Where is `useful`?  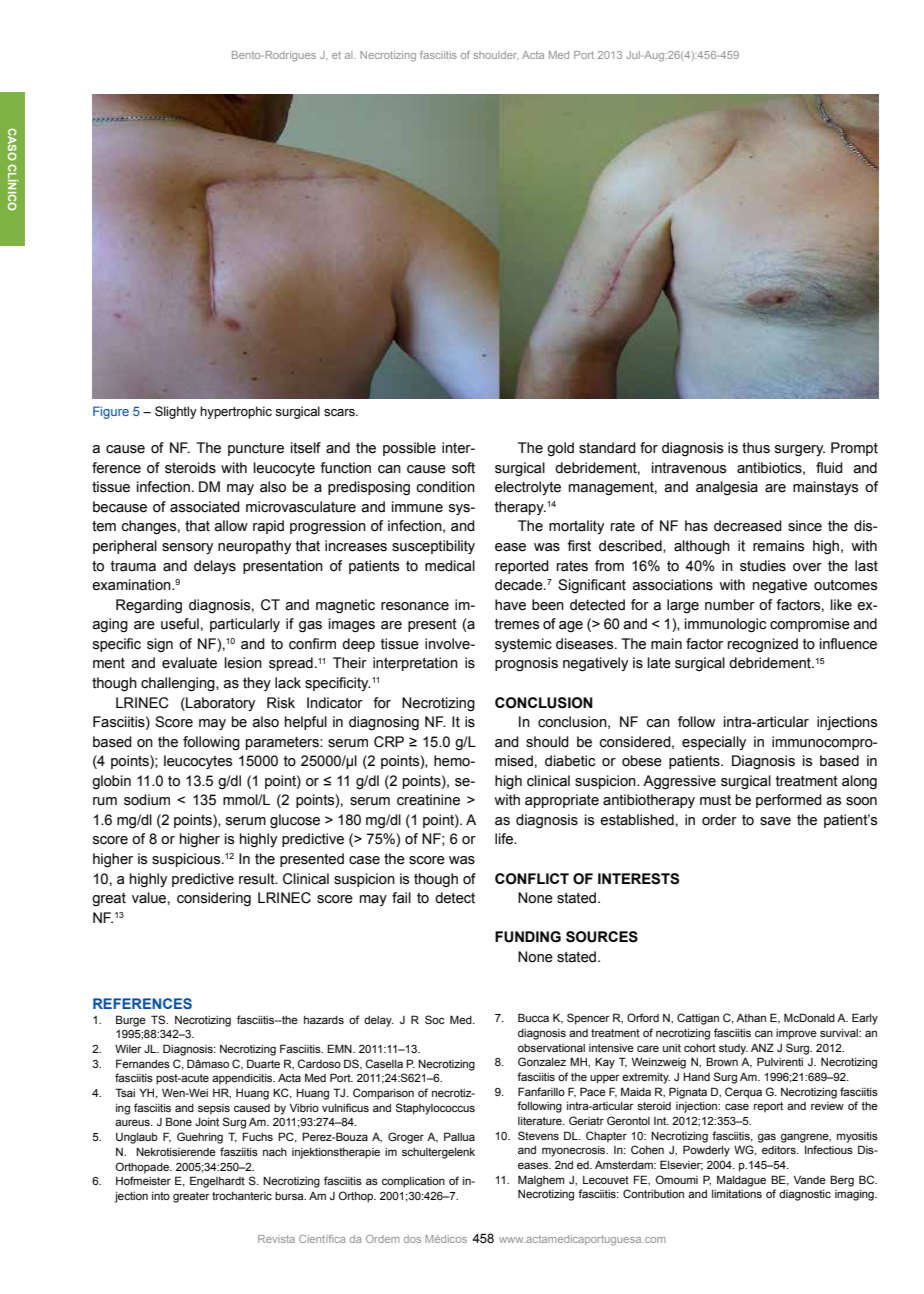
useful is located at coordinates (180, 624).
